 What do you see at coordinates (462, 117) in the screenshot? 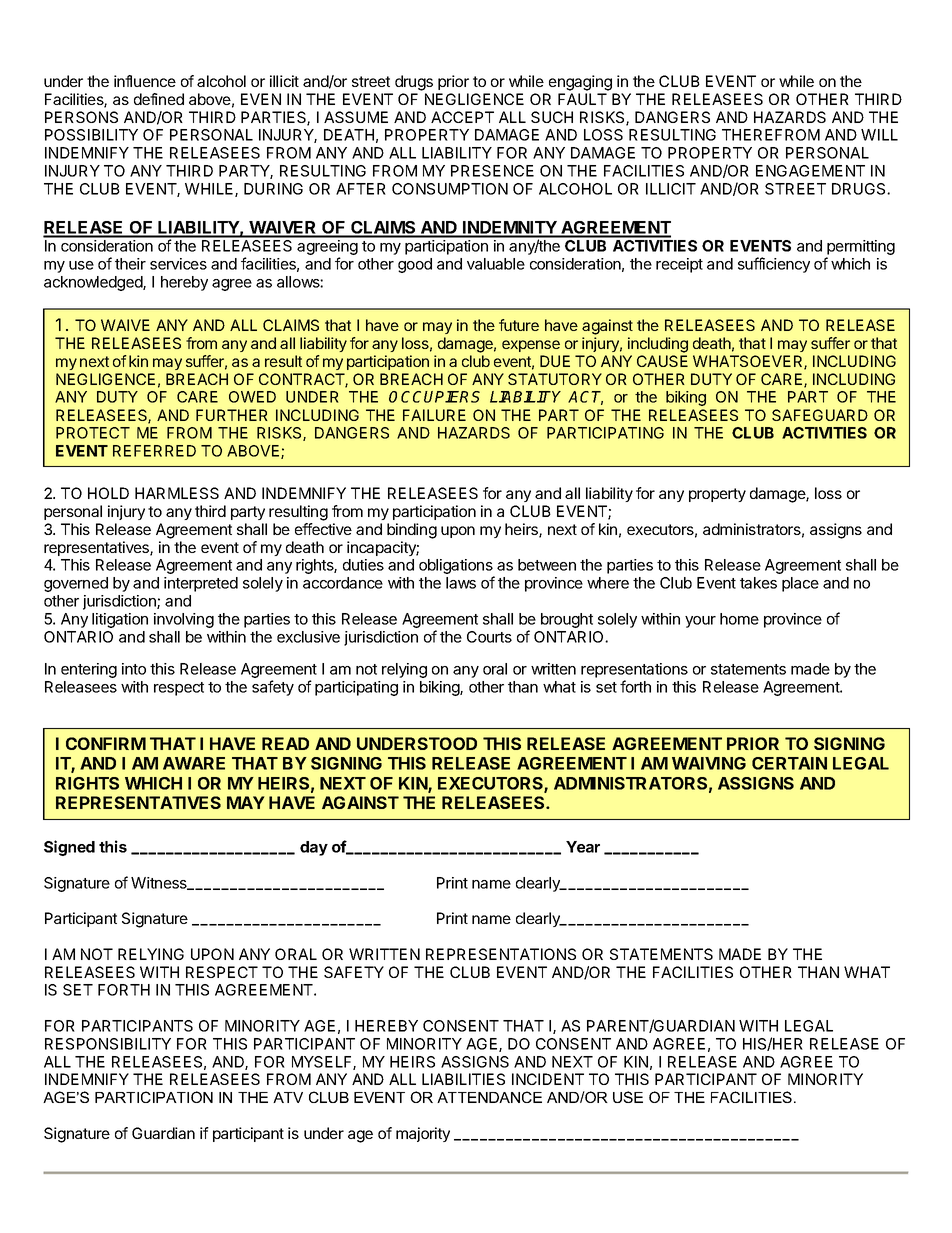
I see `ACCEPT` at bounding box center [462, 117].
